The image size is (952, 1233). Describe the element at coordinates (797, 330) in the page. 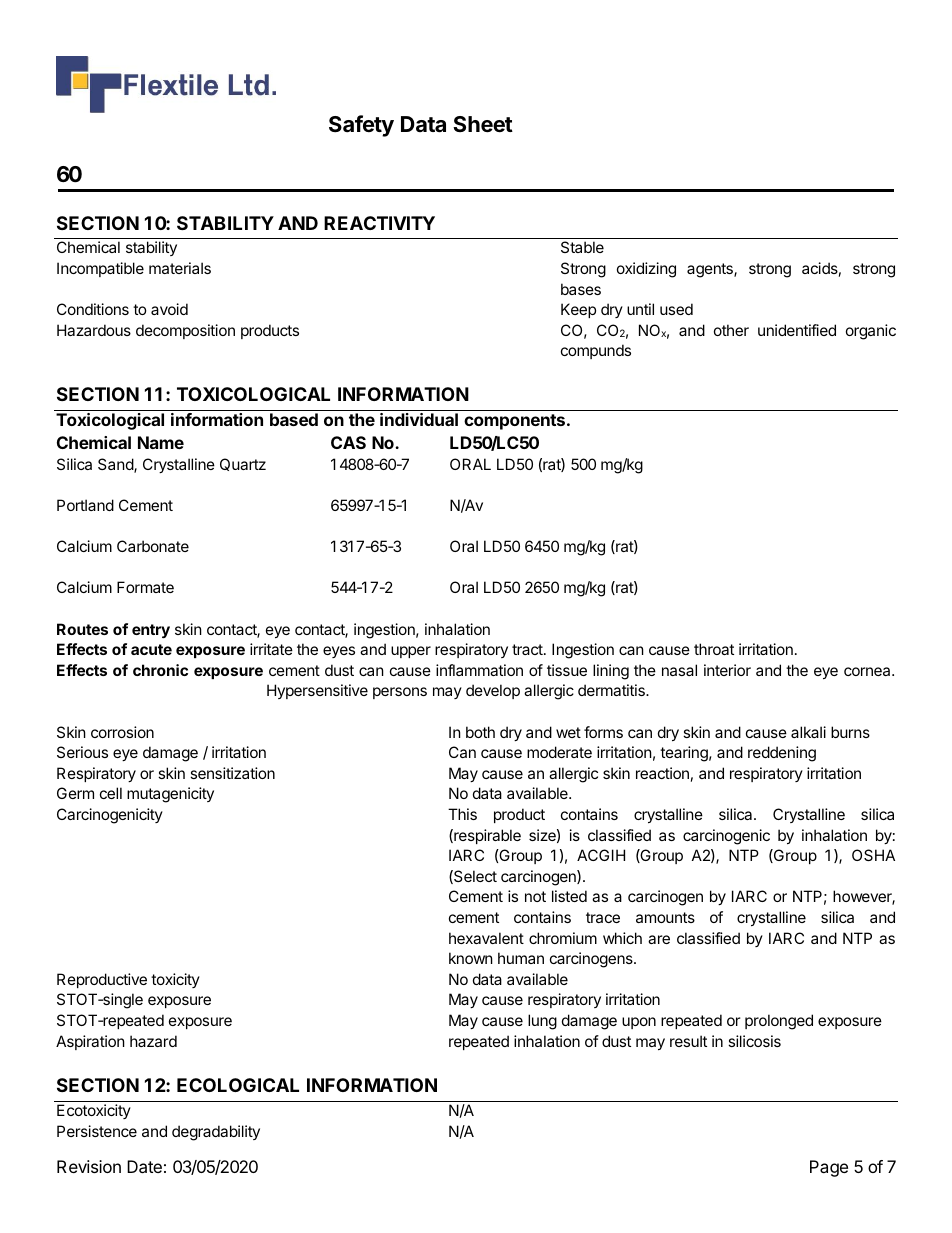

I see `unidentified` at that location.
